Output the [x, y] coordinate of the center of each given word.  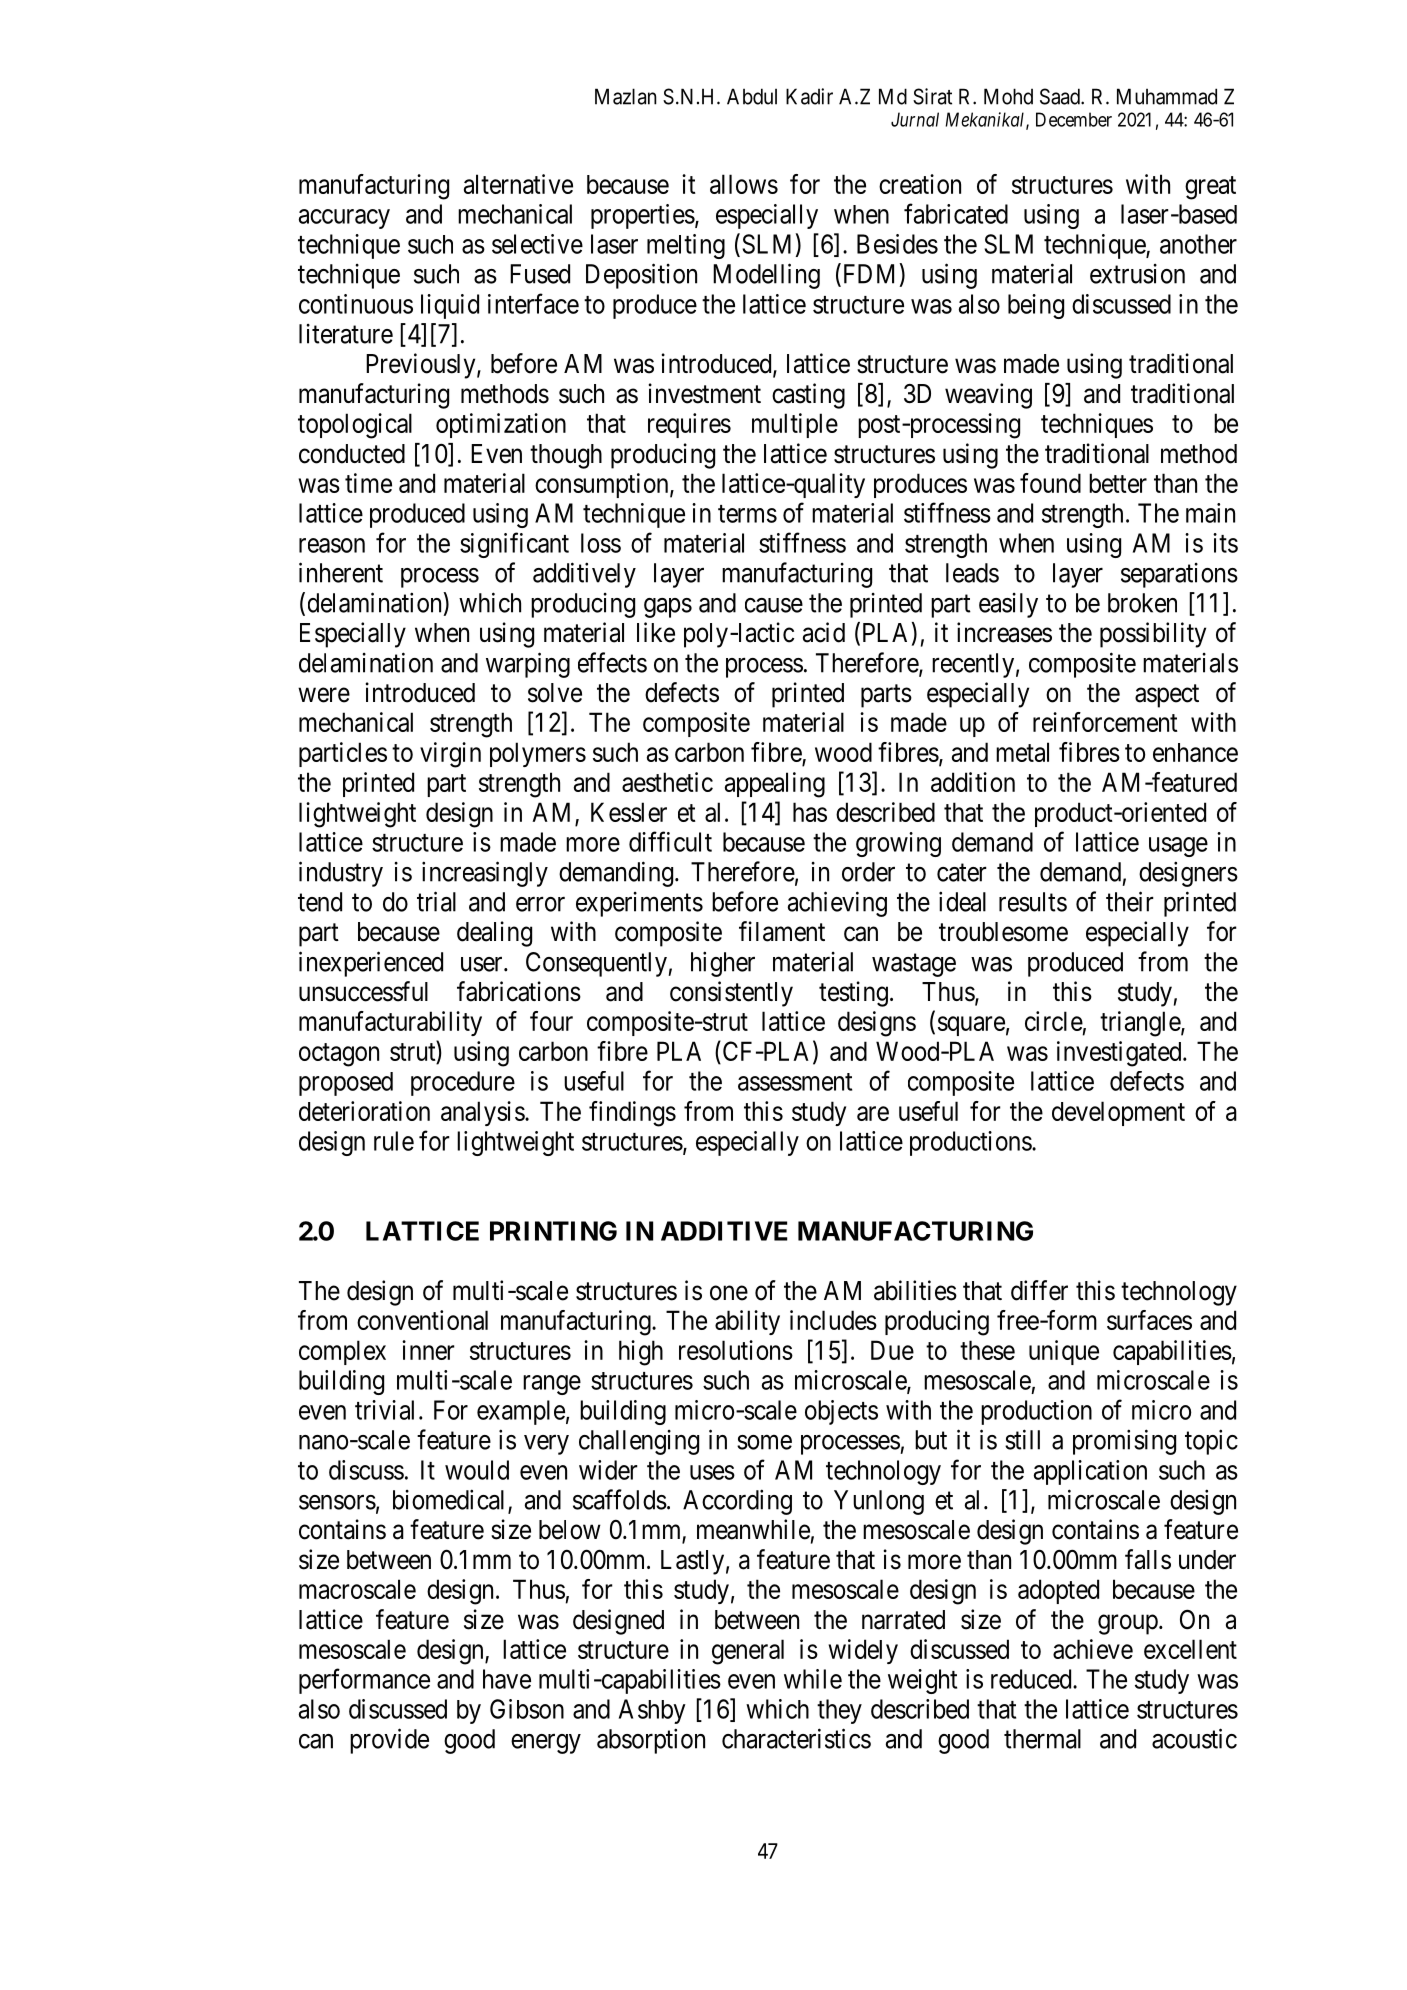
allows [744, 184]
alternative [518, 184]
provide [389, 1741]
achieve [1093, 1649]
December [1074, 119]
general [748, 1652]
